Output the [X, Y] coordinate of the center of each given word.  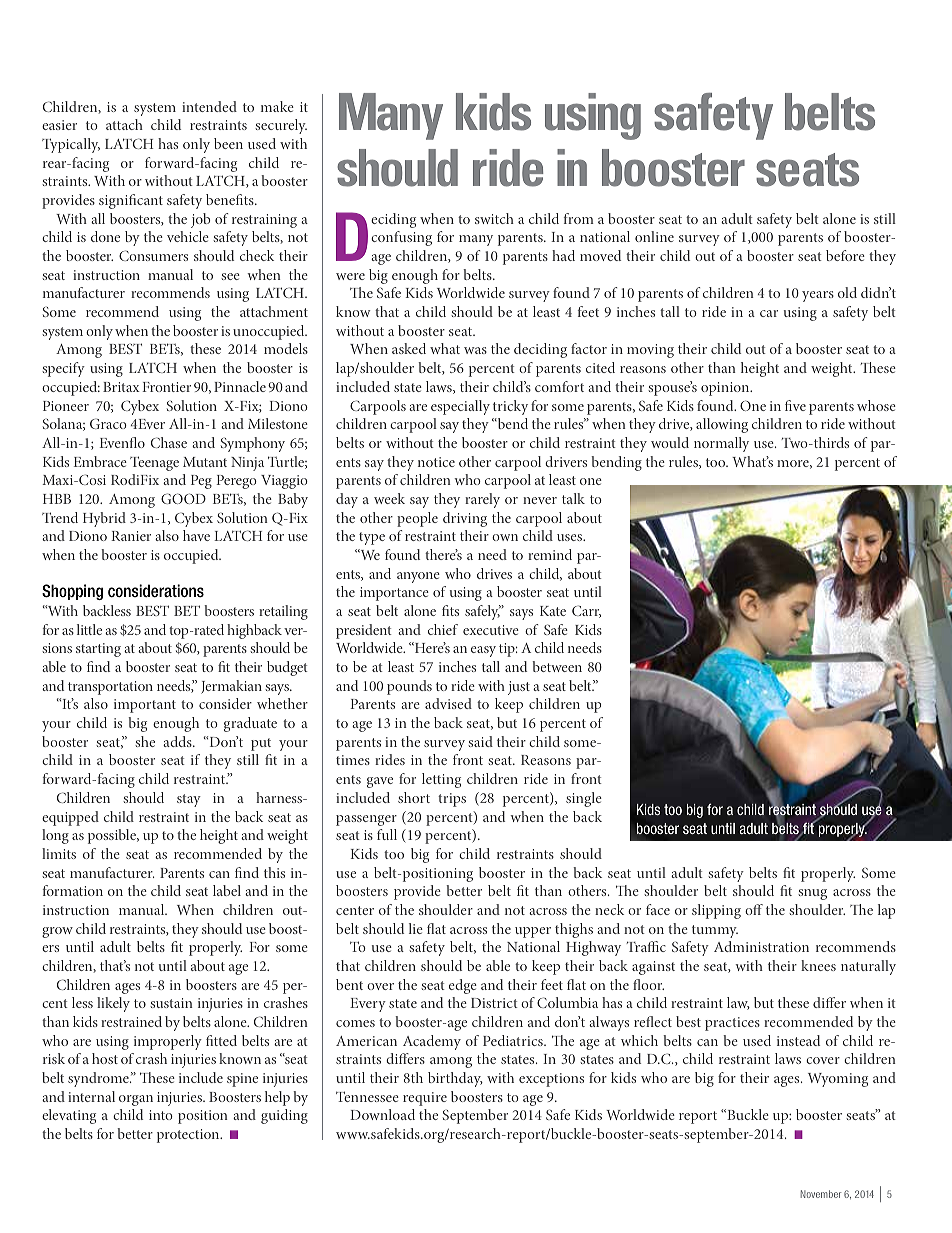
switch [494, 218]
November [821, 1194]
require [425, 1099]
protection [189, 1136]
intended [209, 106]
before [845, 255]
